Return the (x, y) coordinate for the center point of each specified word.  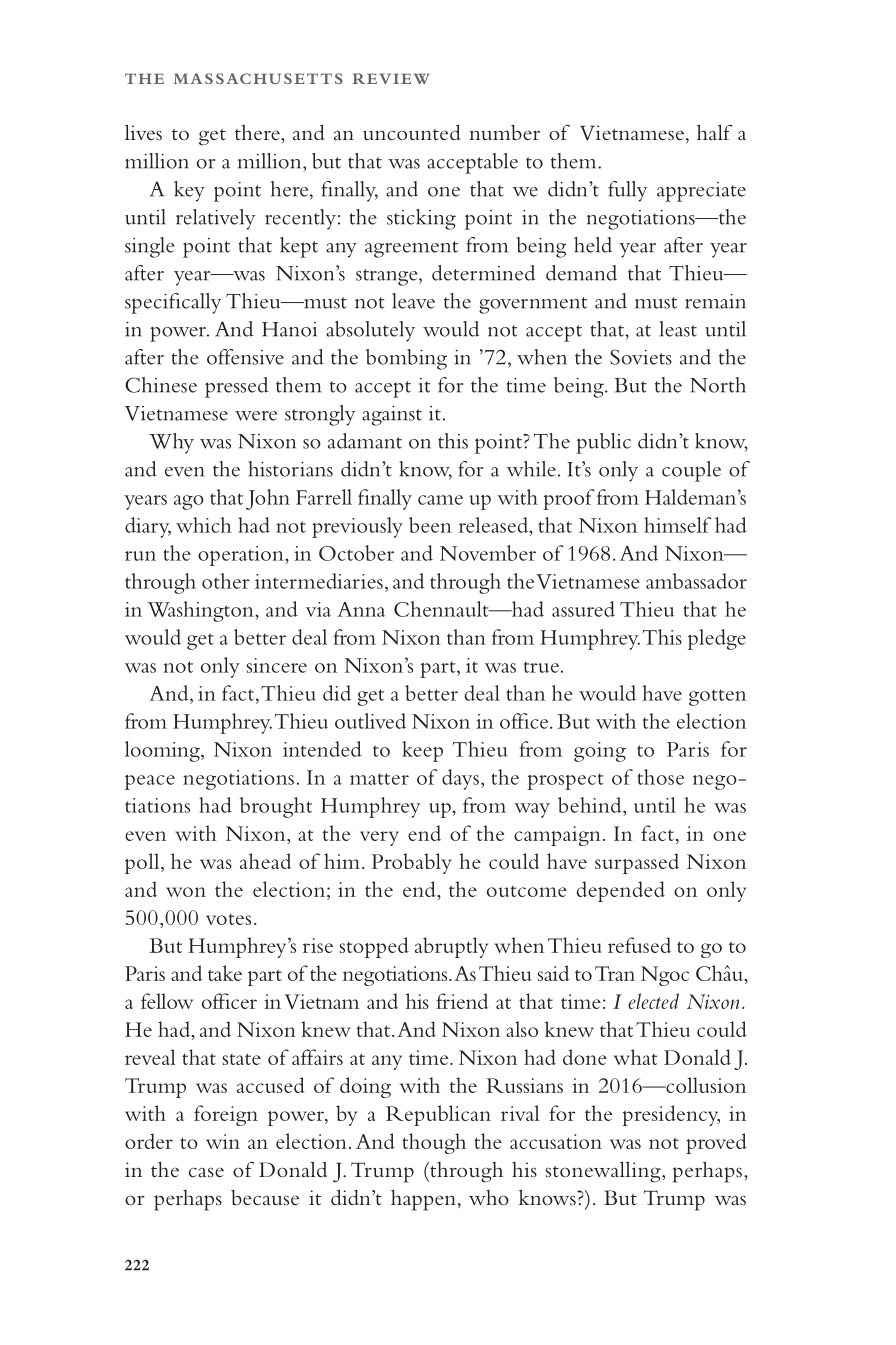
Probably (411, 863)
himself (678, 525)
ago (189, 502)
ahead (265, 861)
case (206, 1172)
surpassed (637, 863)
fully (627, 191)
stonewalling (604, 1172)
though (434, 1143)
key (189, 191)
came (440, 500)
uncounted (411, 133)
